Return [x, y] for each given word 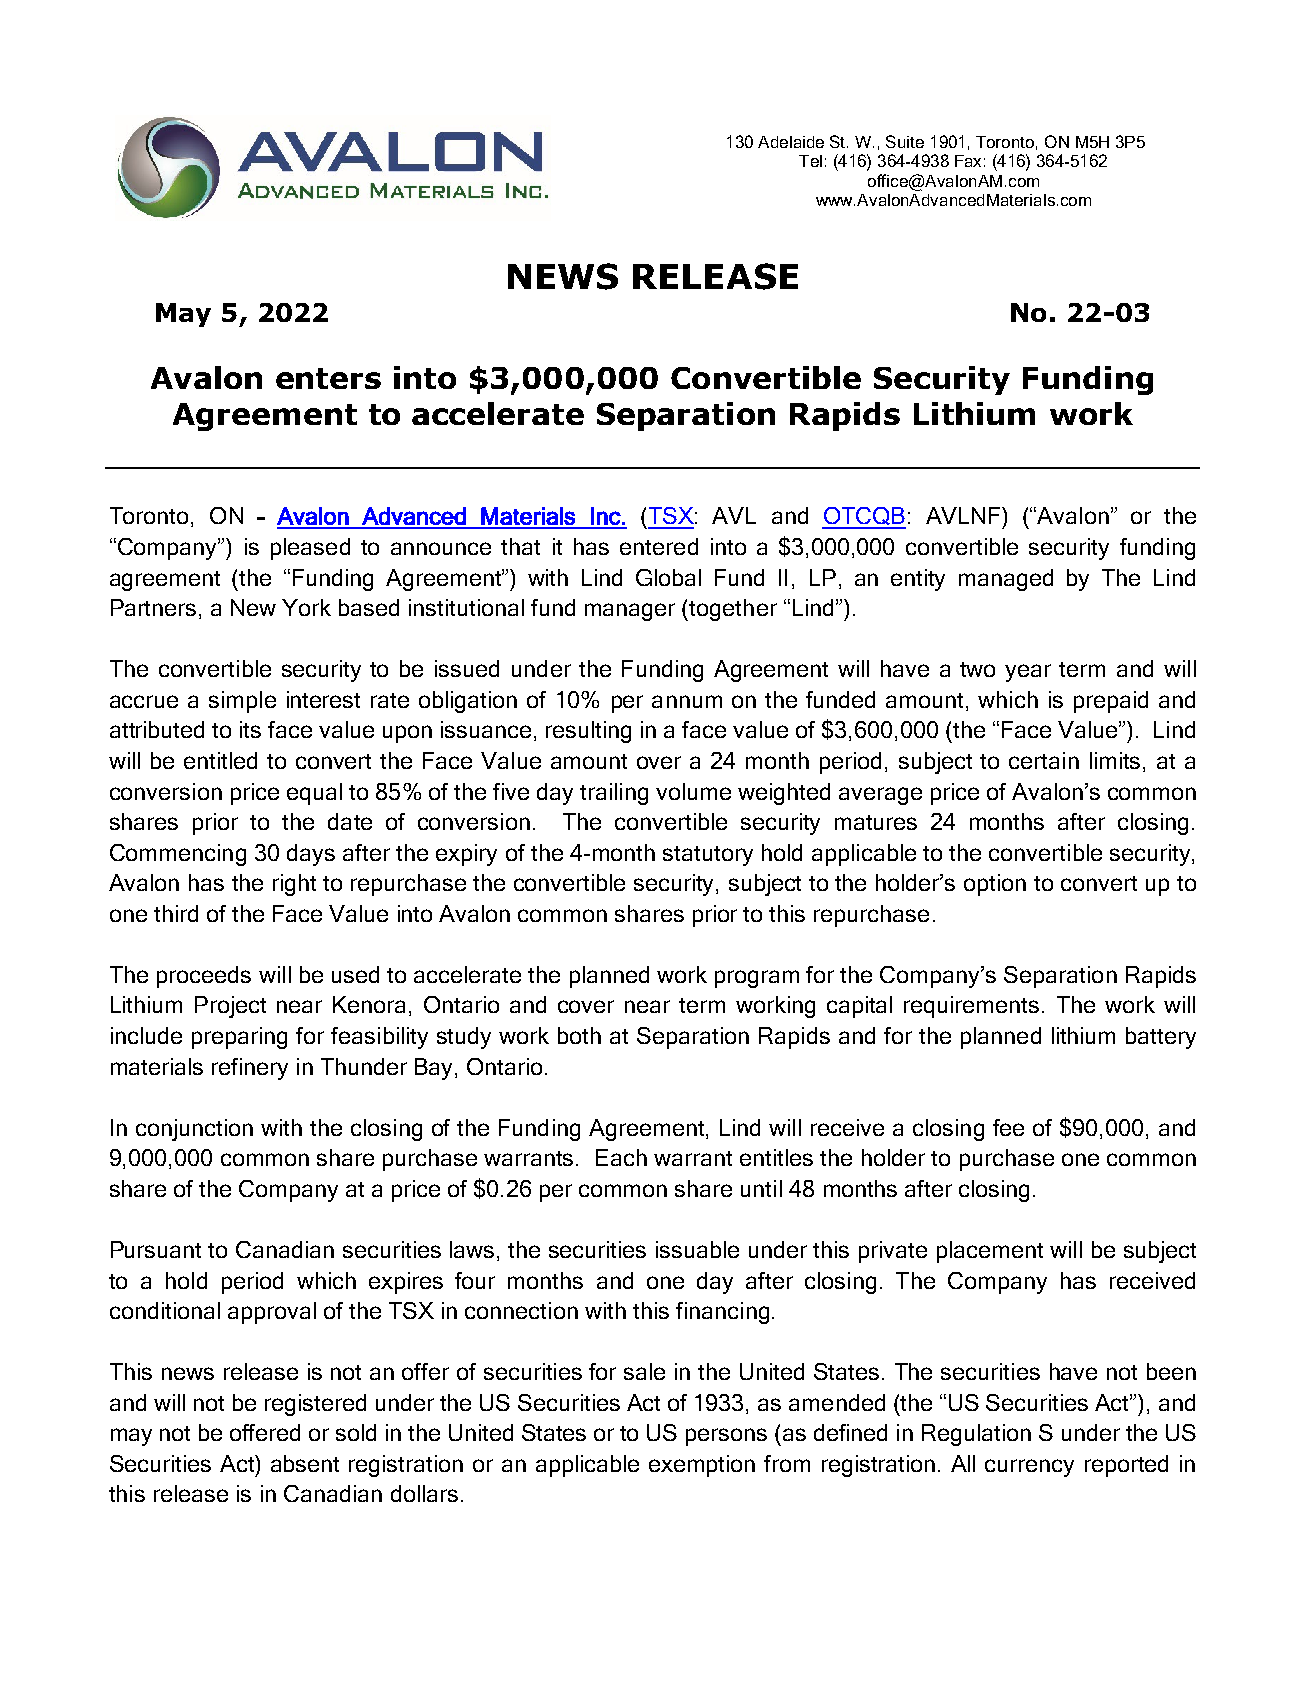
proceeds [204, 977]
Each [621, 1157]
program [757, 979]
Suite [905, 141]
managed [1006, 580]
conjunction [194, 1130]
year [1028, 673]
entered [659, 546]
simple [242, 702]
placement [990, 1252]
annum [687, 701]
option [995, 885]
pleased [310, 549]
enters [328, 378]
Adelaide [791, 142]
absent [305, 1463]
